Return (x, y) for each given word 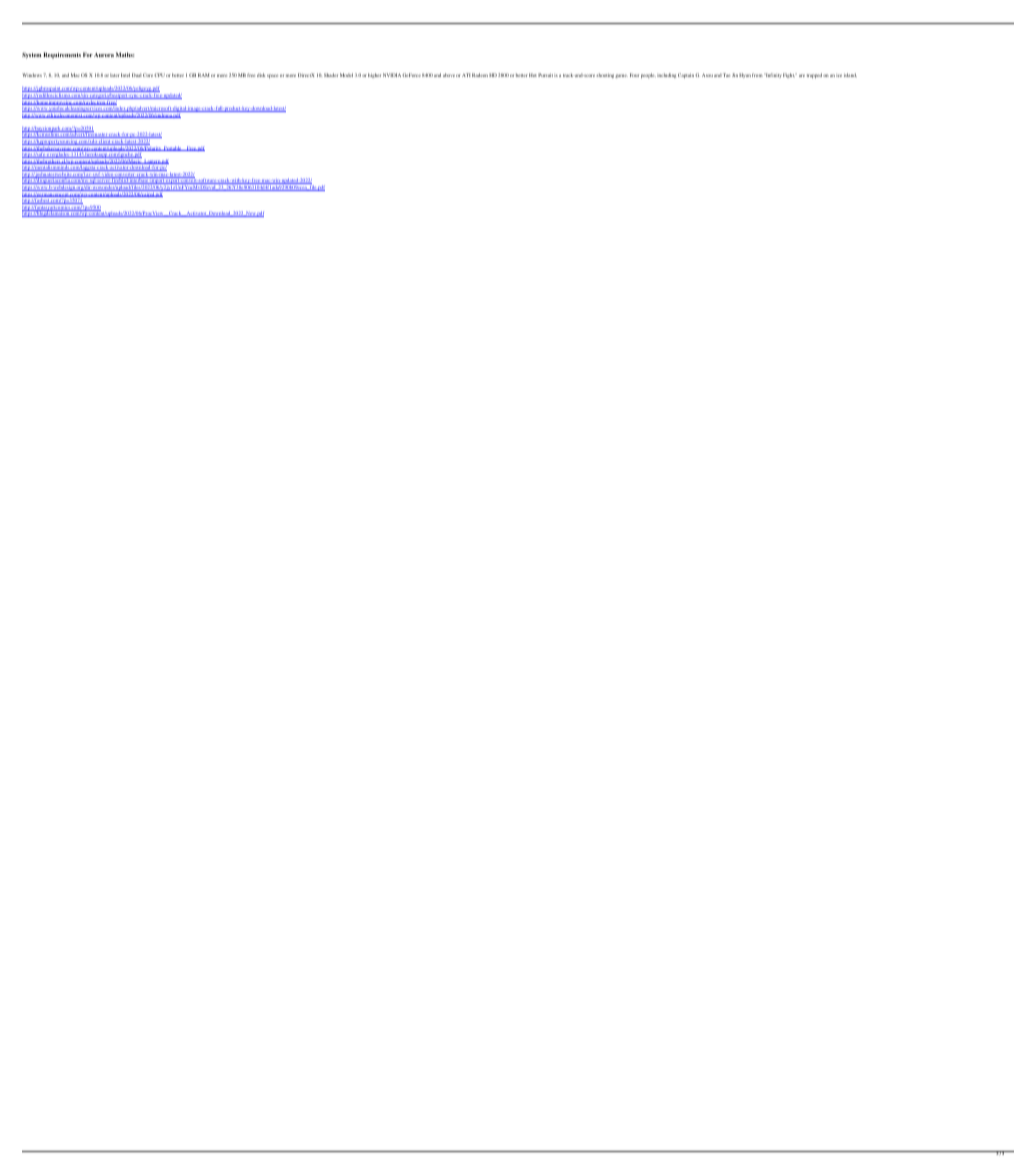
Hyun (745, 75)
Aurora (104, 55)
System (31, 55)
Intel (125, 75)
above (449, 75)
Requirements (62, 55)
